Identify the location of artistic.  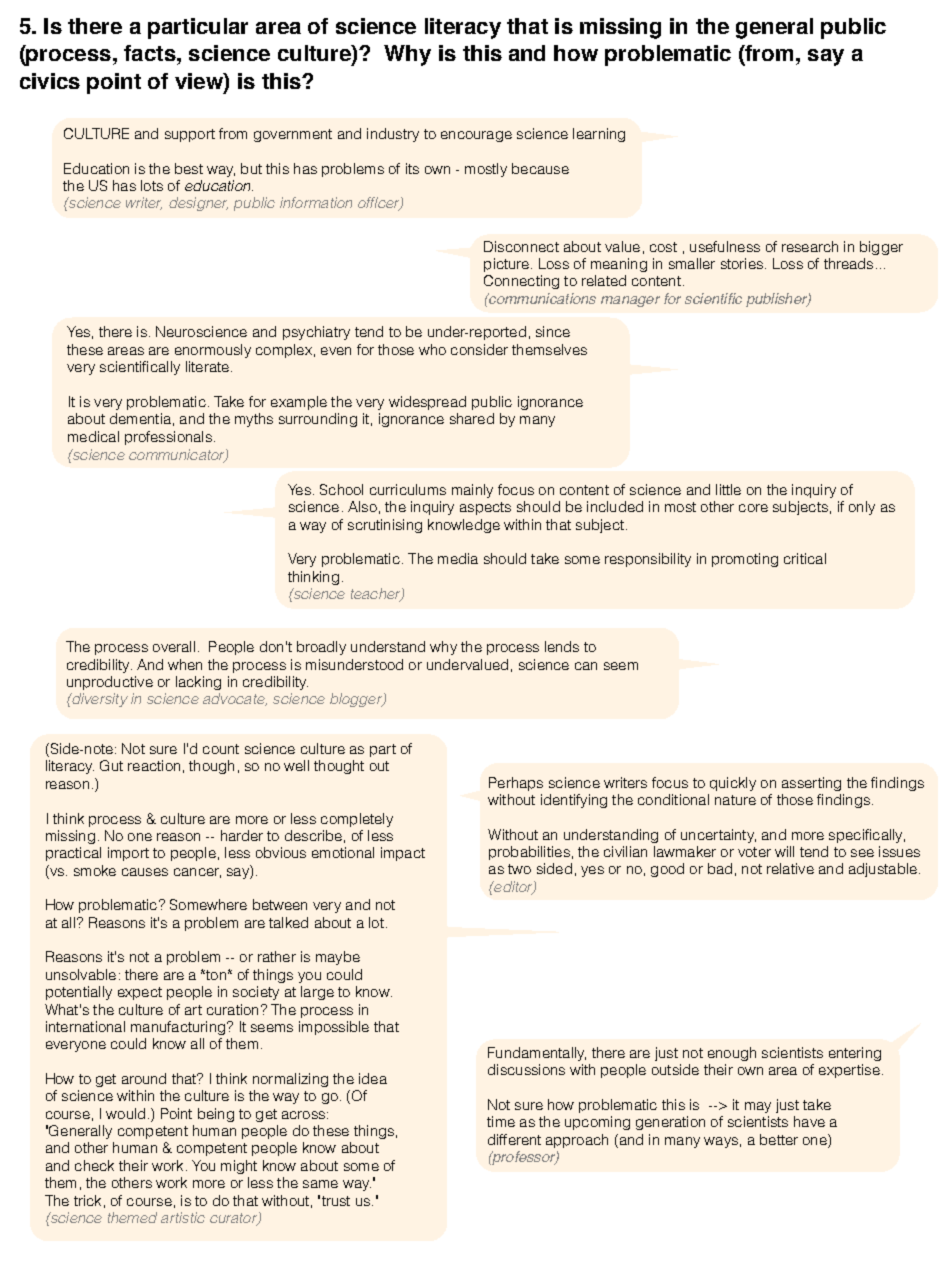
(183, 1217).
